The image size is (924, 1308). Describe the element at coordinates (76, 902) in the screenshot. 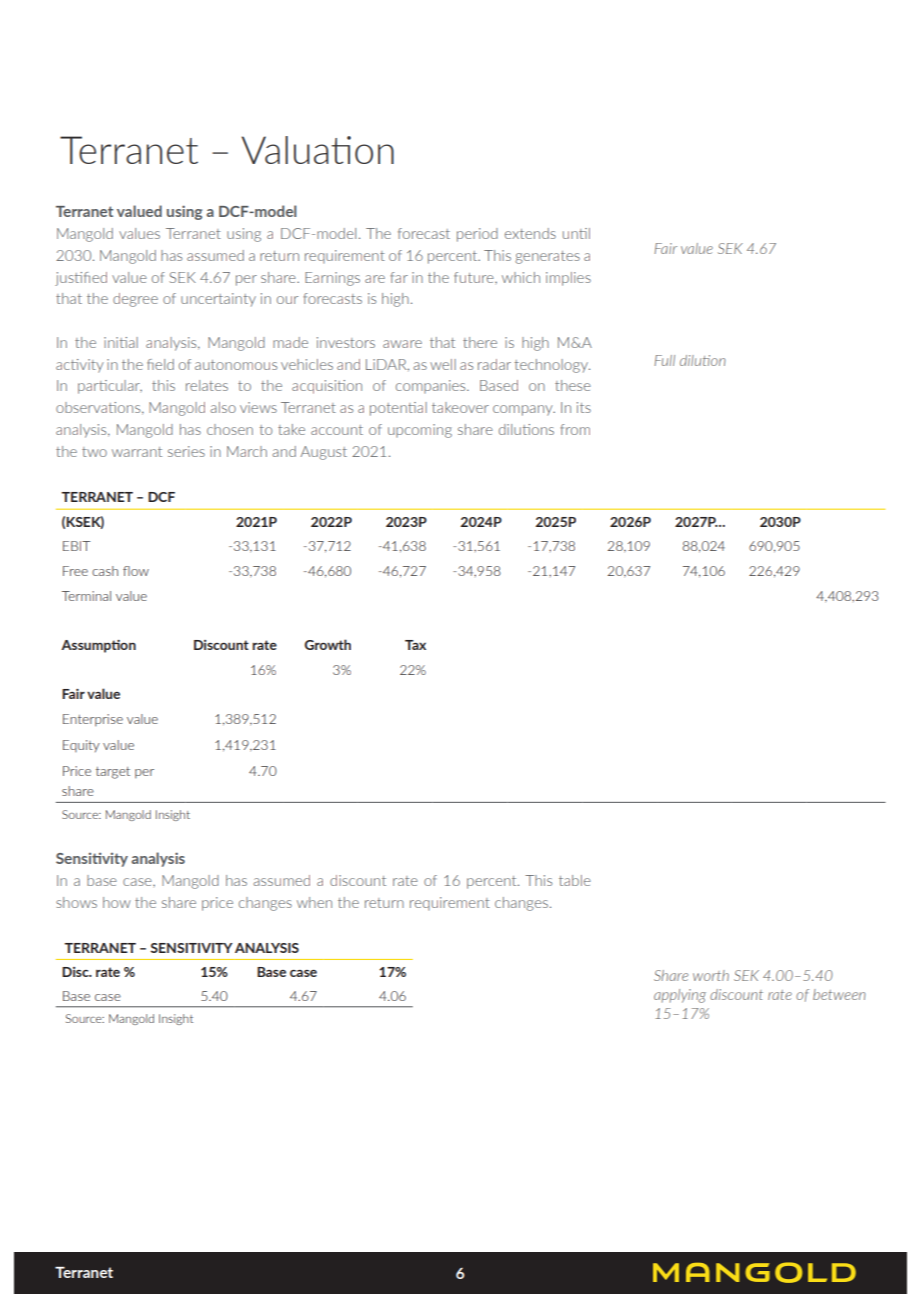

I see `shows` at that location.
